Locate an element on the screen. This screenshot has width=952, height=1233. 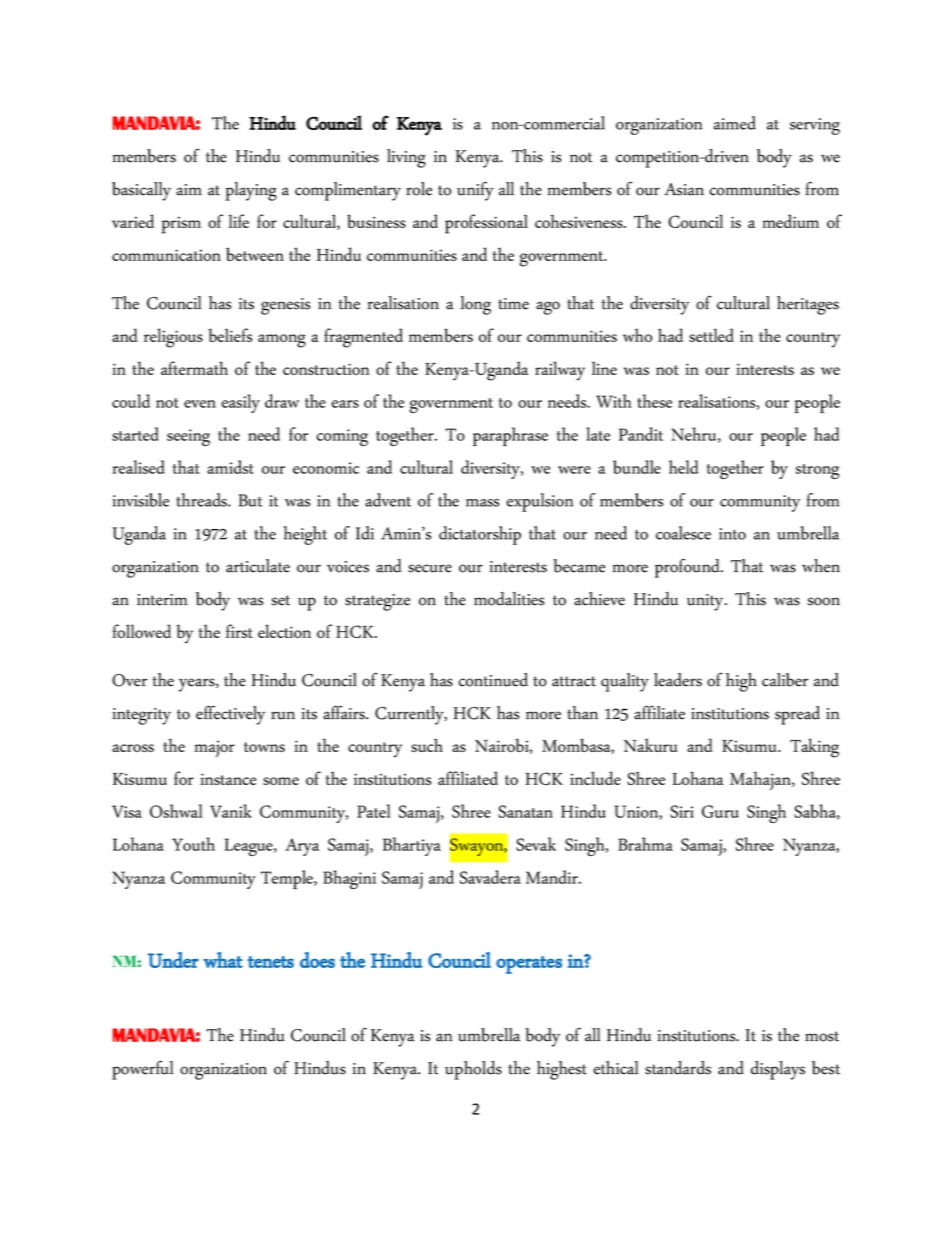
Guru is located at coordinates (720, 811).
